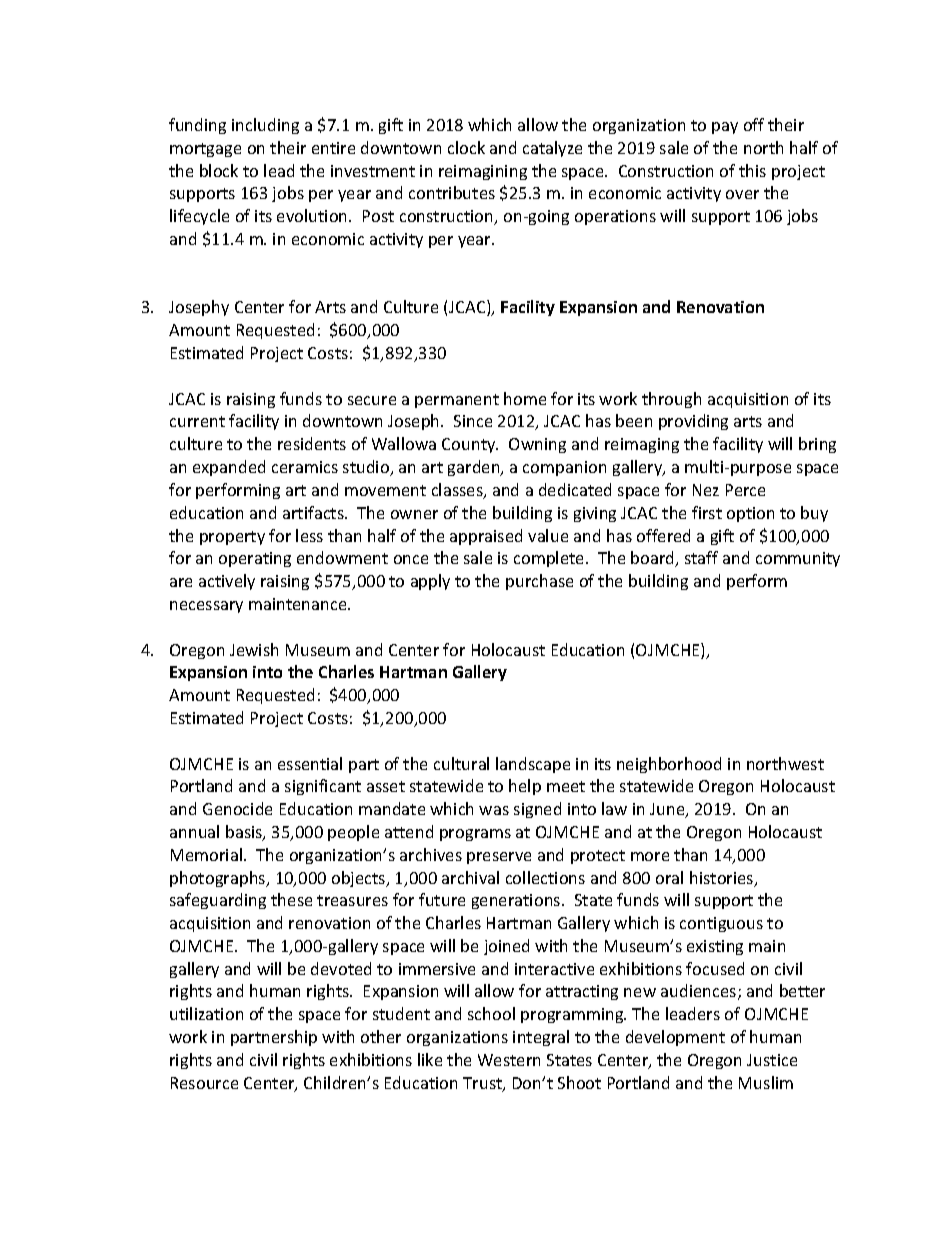  I want to click on reimagining, so click(483, 172).
